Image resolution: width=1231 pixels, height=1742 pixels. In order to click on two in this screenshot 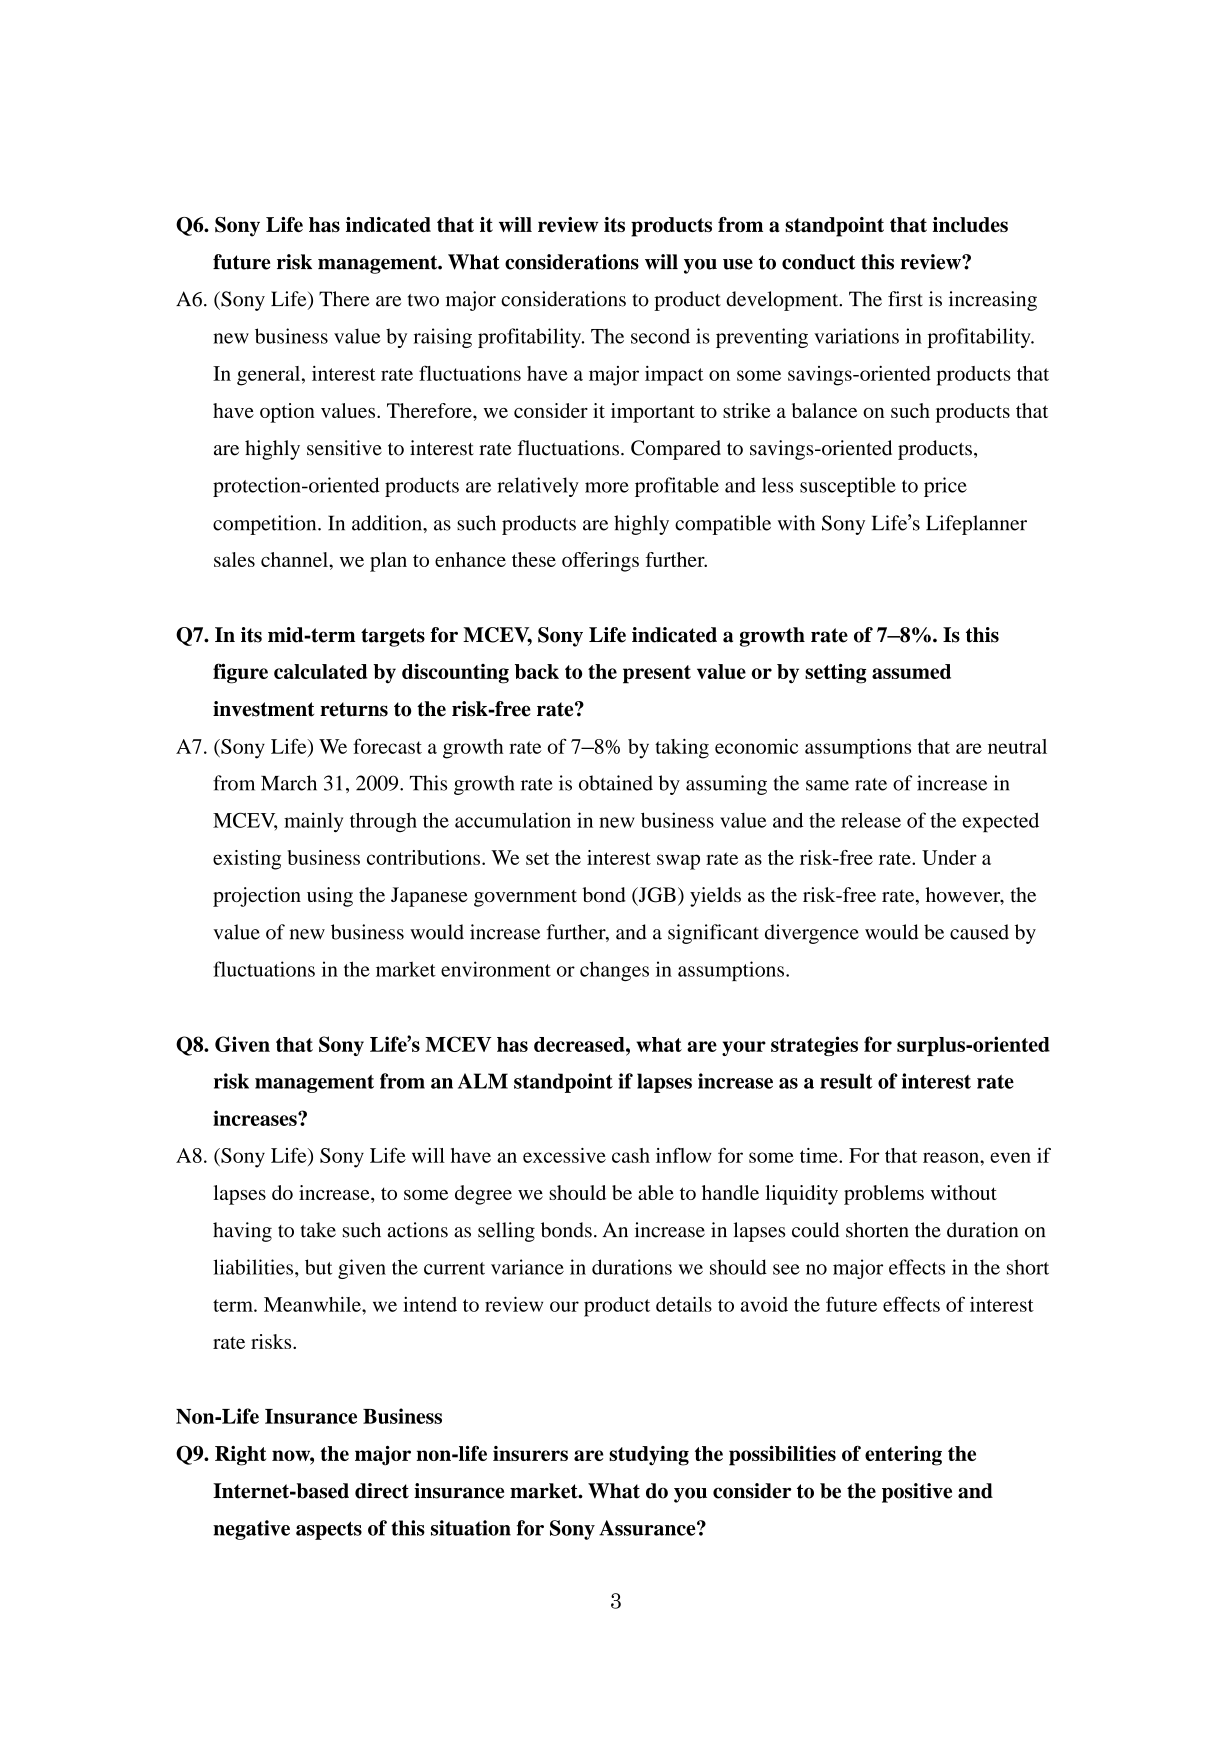, I will do `click(423, 300)`.
